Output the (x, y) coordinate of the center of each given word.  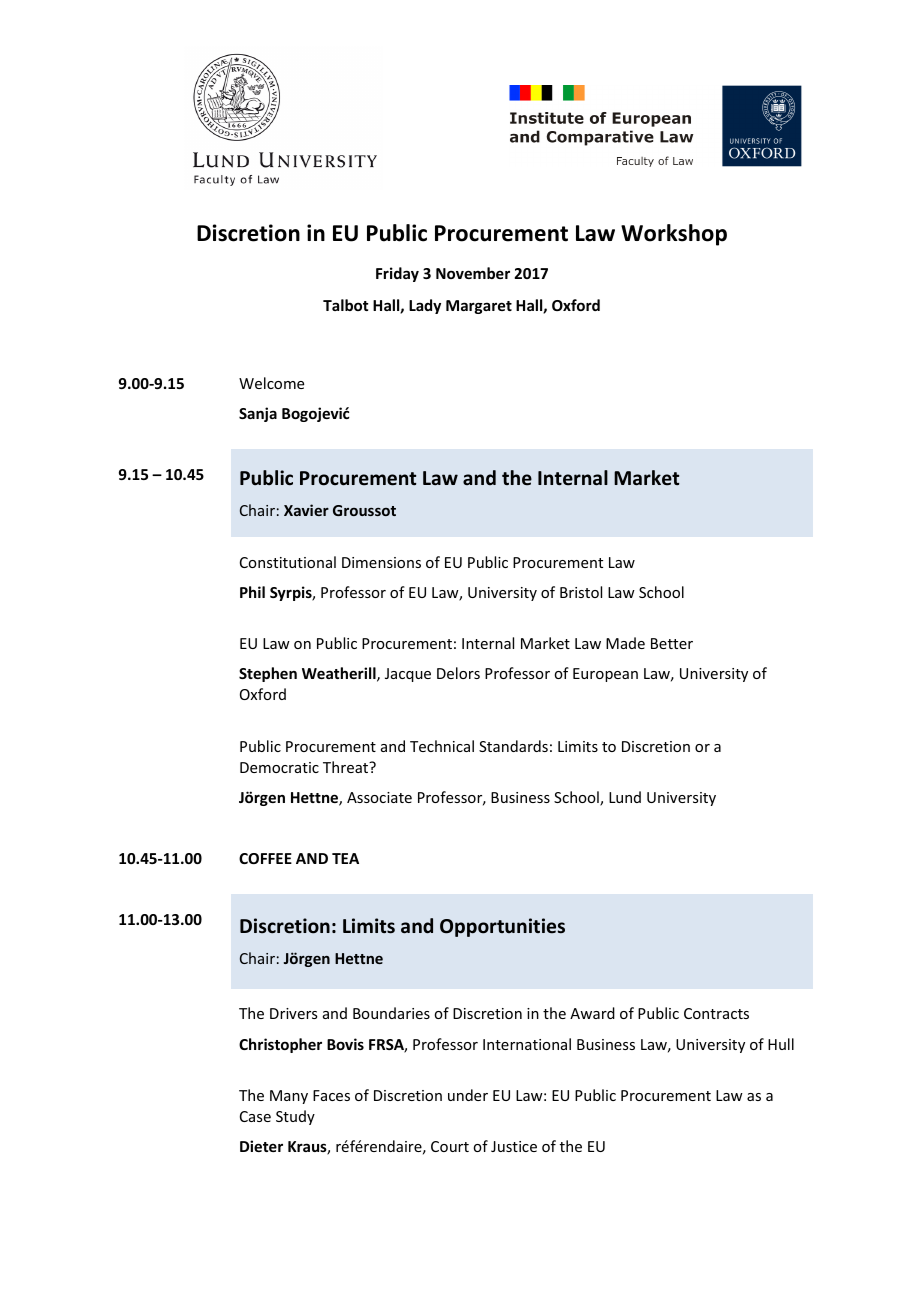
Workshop (674, 235)
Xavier (306, 510)
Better (672, 643)
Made (625, 643)
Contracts (716, 1013)
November (473, 273)
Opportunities (502, 927)
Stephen (268, 674)
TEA (345, 858)
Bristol (581, 592)
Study (295, 1117)
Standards (513, 746)
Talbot (345, 305)
